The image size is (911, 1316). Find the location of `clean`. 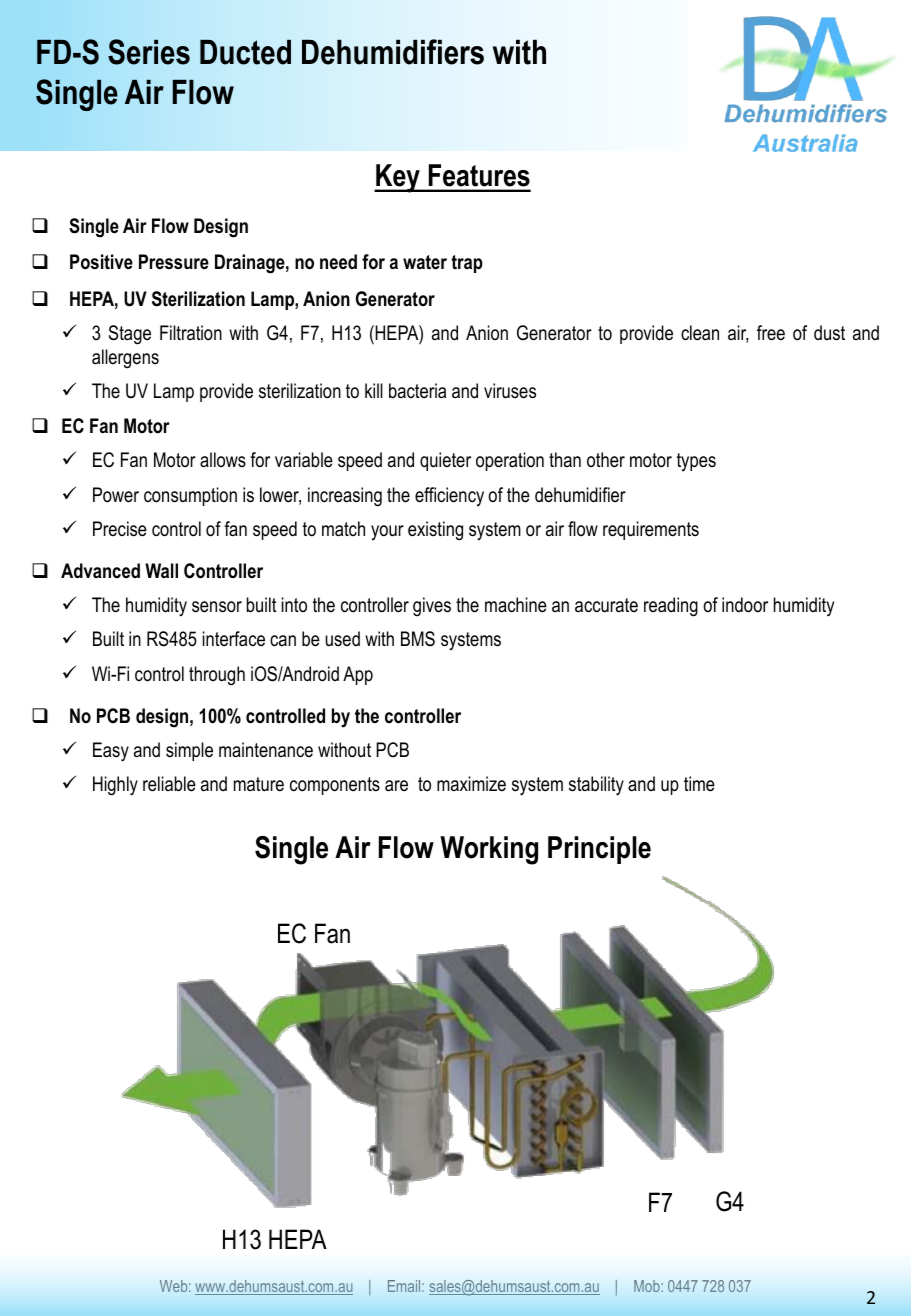

clean is located at coordinates (700, 333).
